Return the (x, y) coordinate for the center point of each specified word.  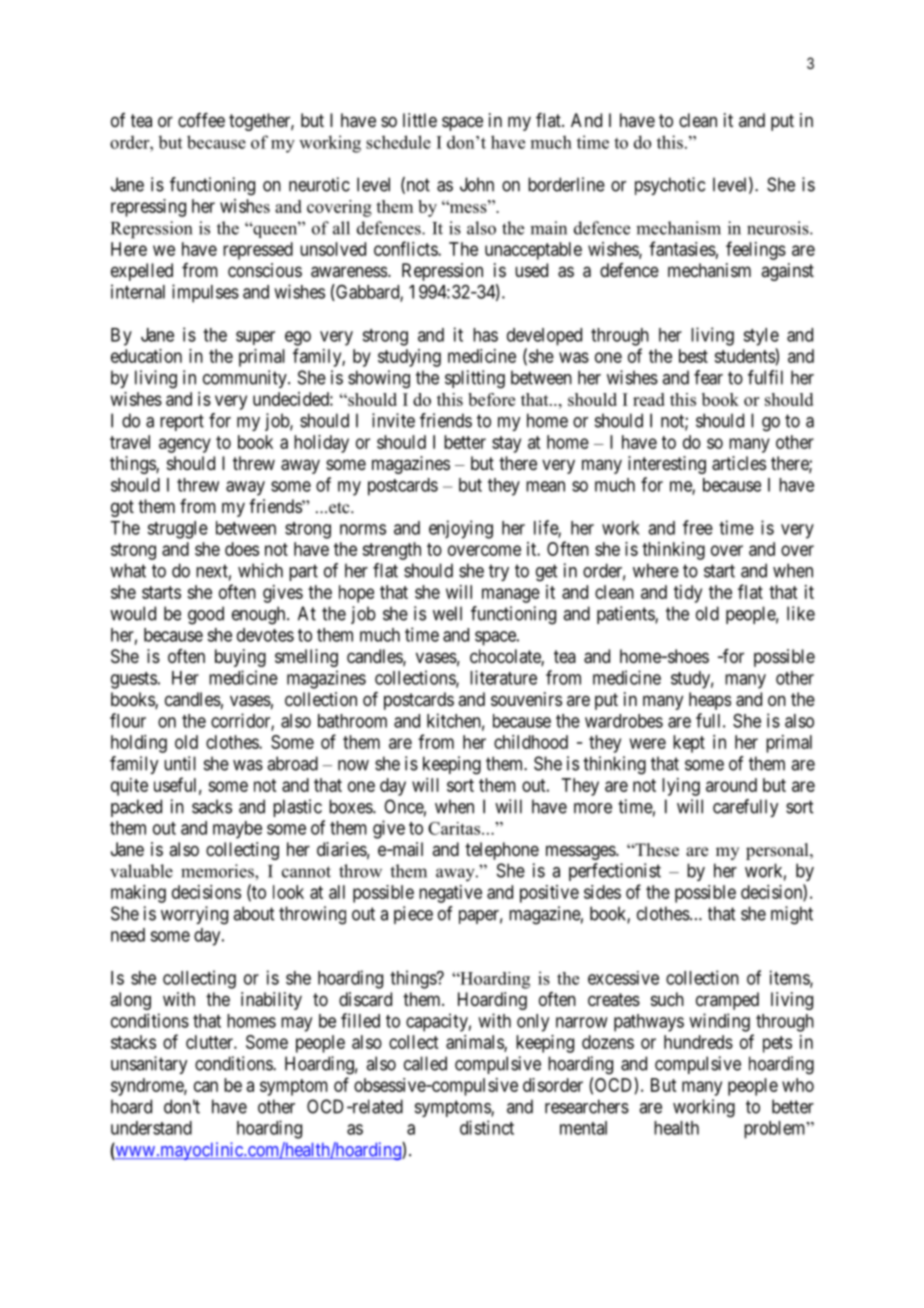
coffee (201, 120)
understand (151, 1128)
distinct (487, 1127)
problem (776, 1130)
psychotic (670, 186)
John (477, 184)
